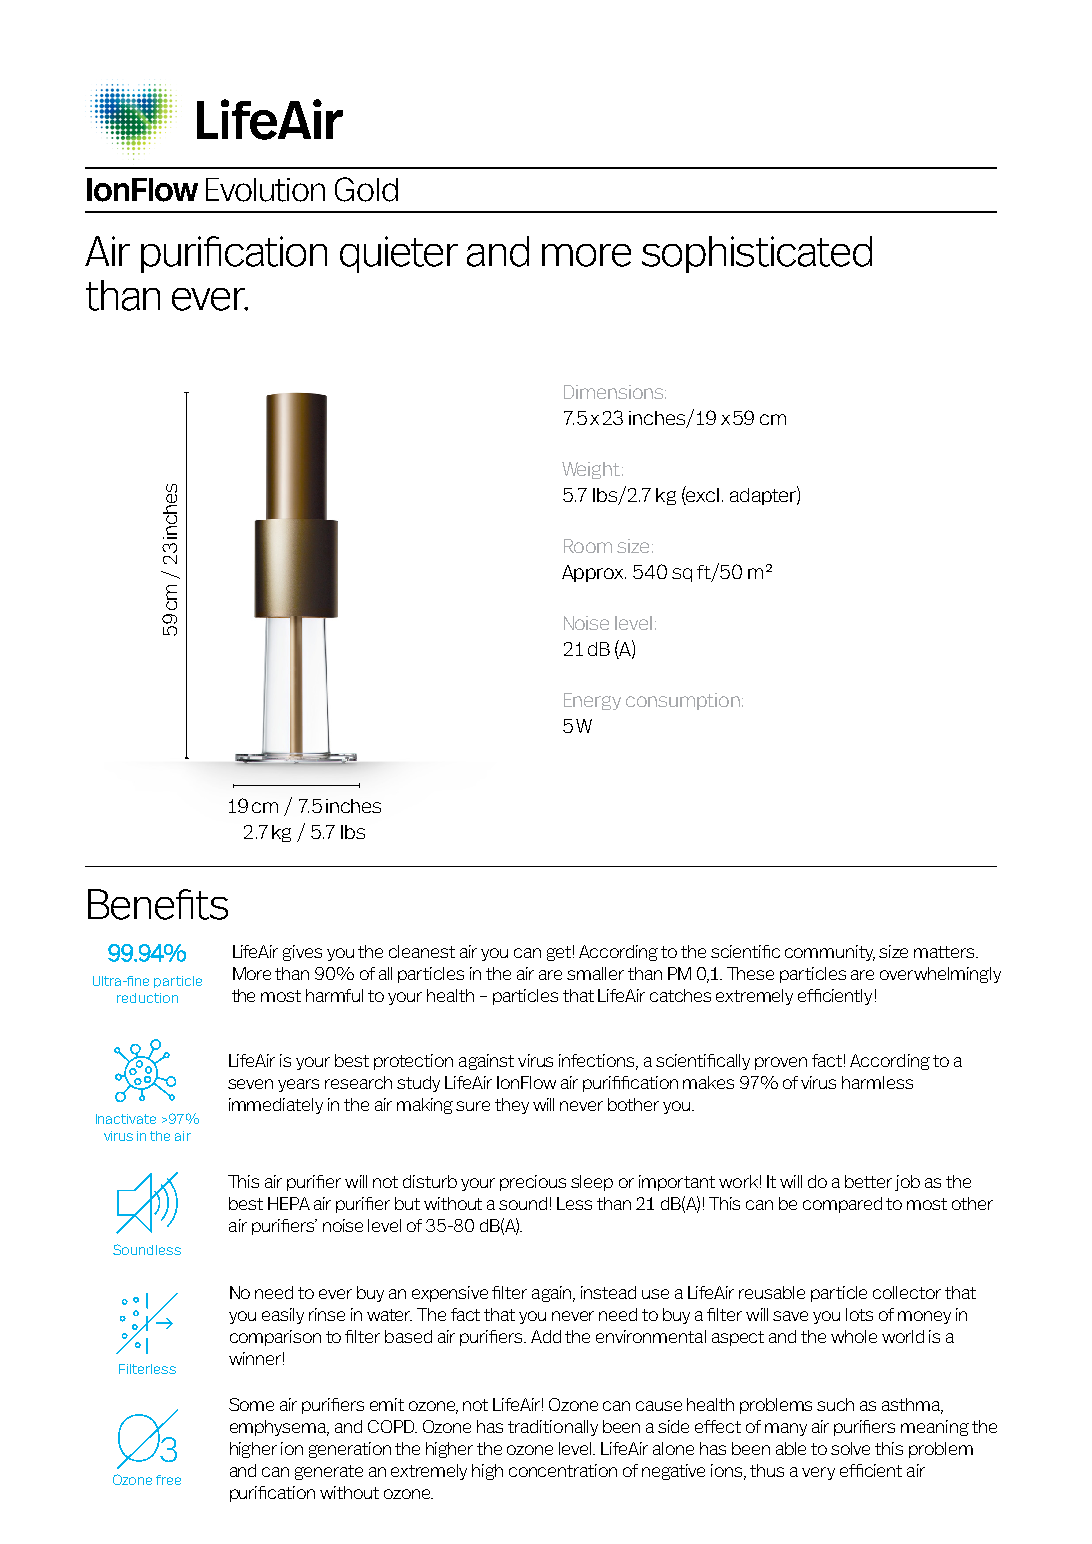 This screenshot has height=1544, width=1092. I want to click on sophisticated, so click(757, 254).
